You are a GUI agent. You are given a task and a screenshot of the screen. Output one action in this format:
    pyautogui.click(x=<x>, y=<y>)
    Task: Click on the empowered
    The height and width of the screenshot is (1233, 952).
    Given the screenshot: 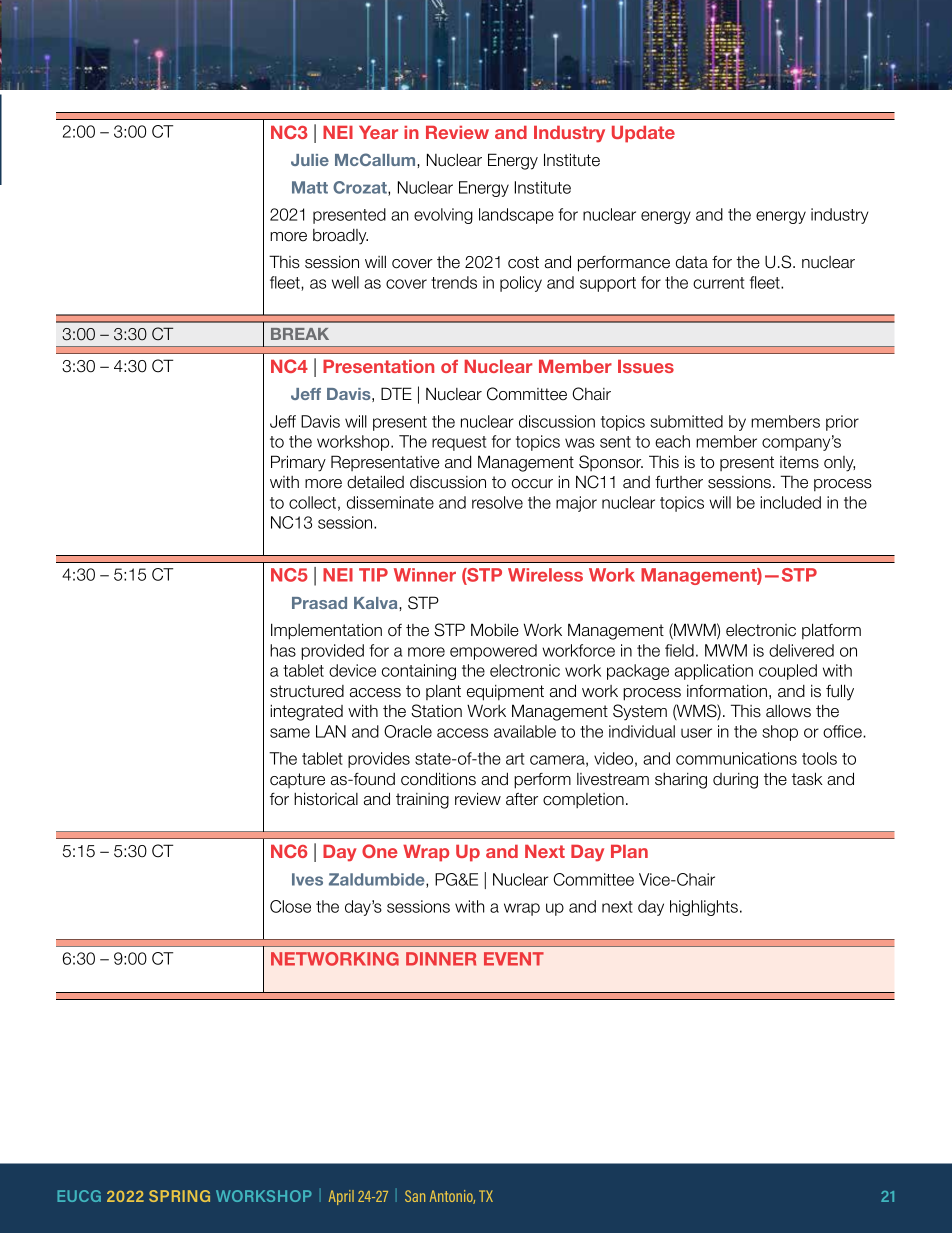 What is the action you would take?
    pyautogui.click(x=493, y=652)
